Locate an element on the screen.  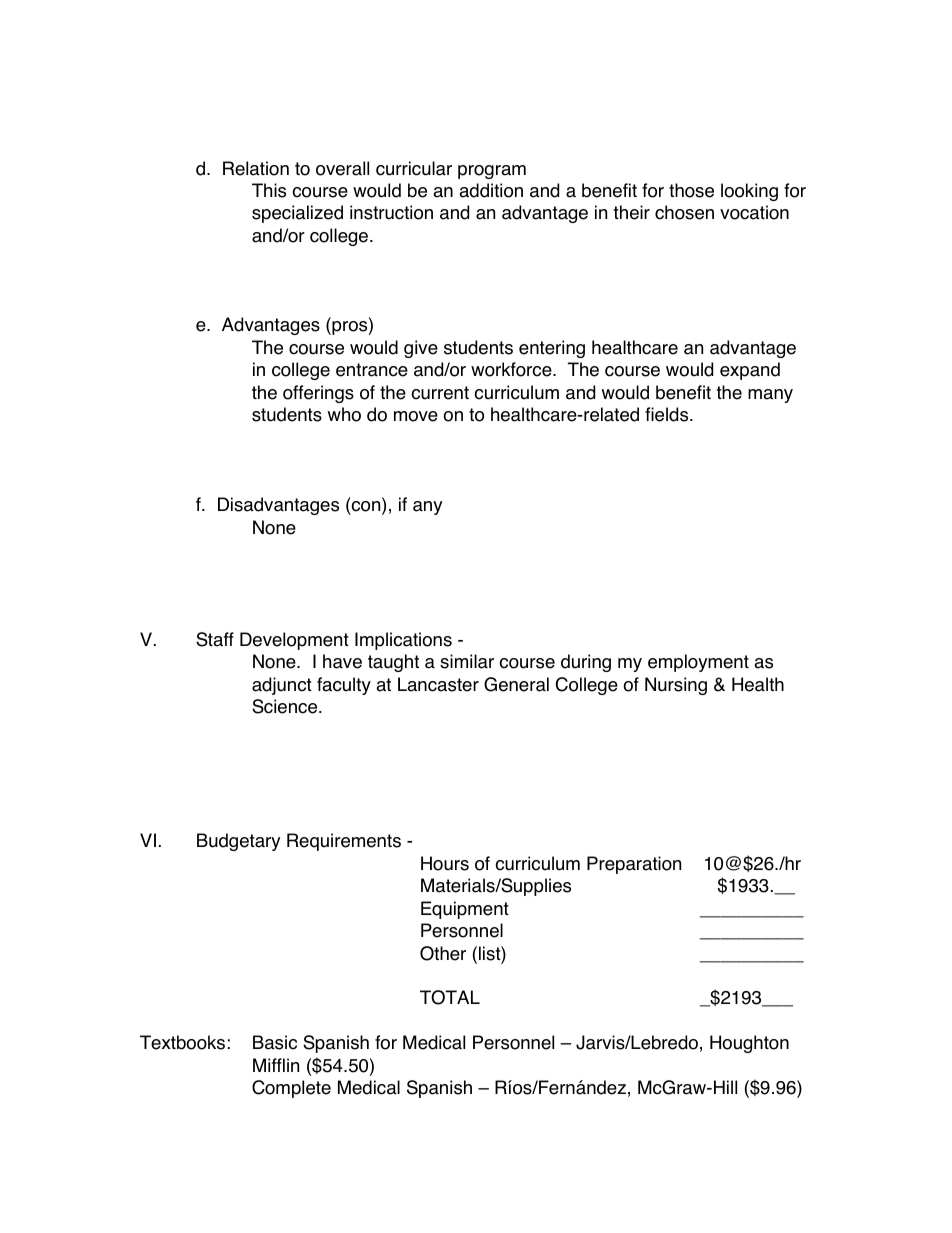
addition is located at coordinates (491, 190).
